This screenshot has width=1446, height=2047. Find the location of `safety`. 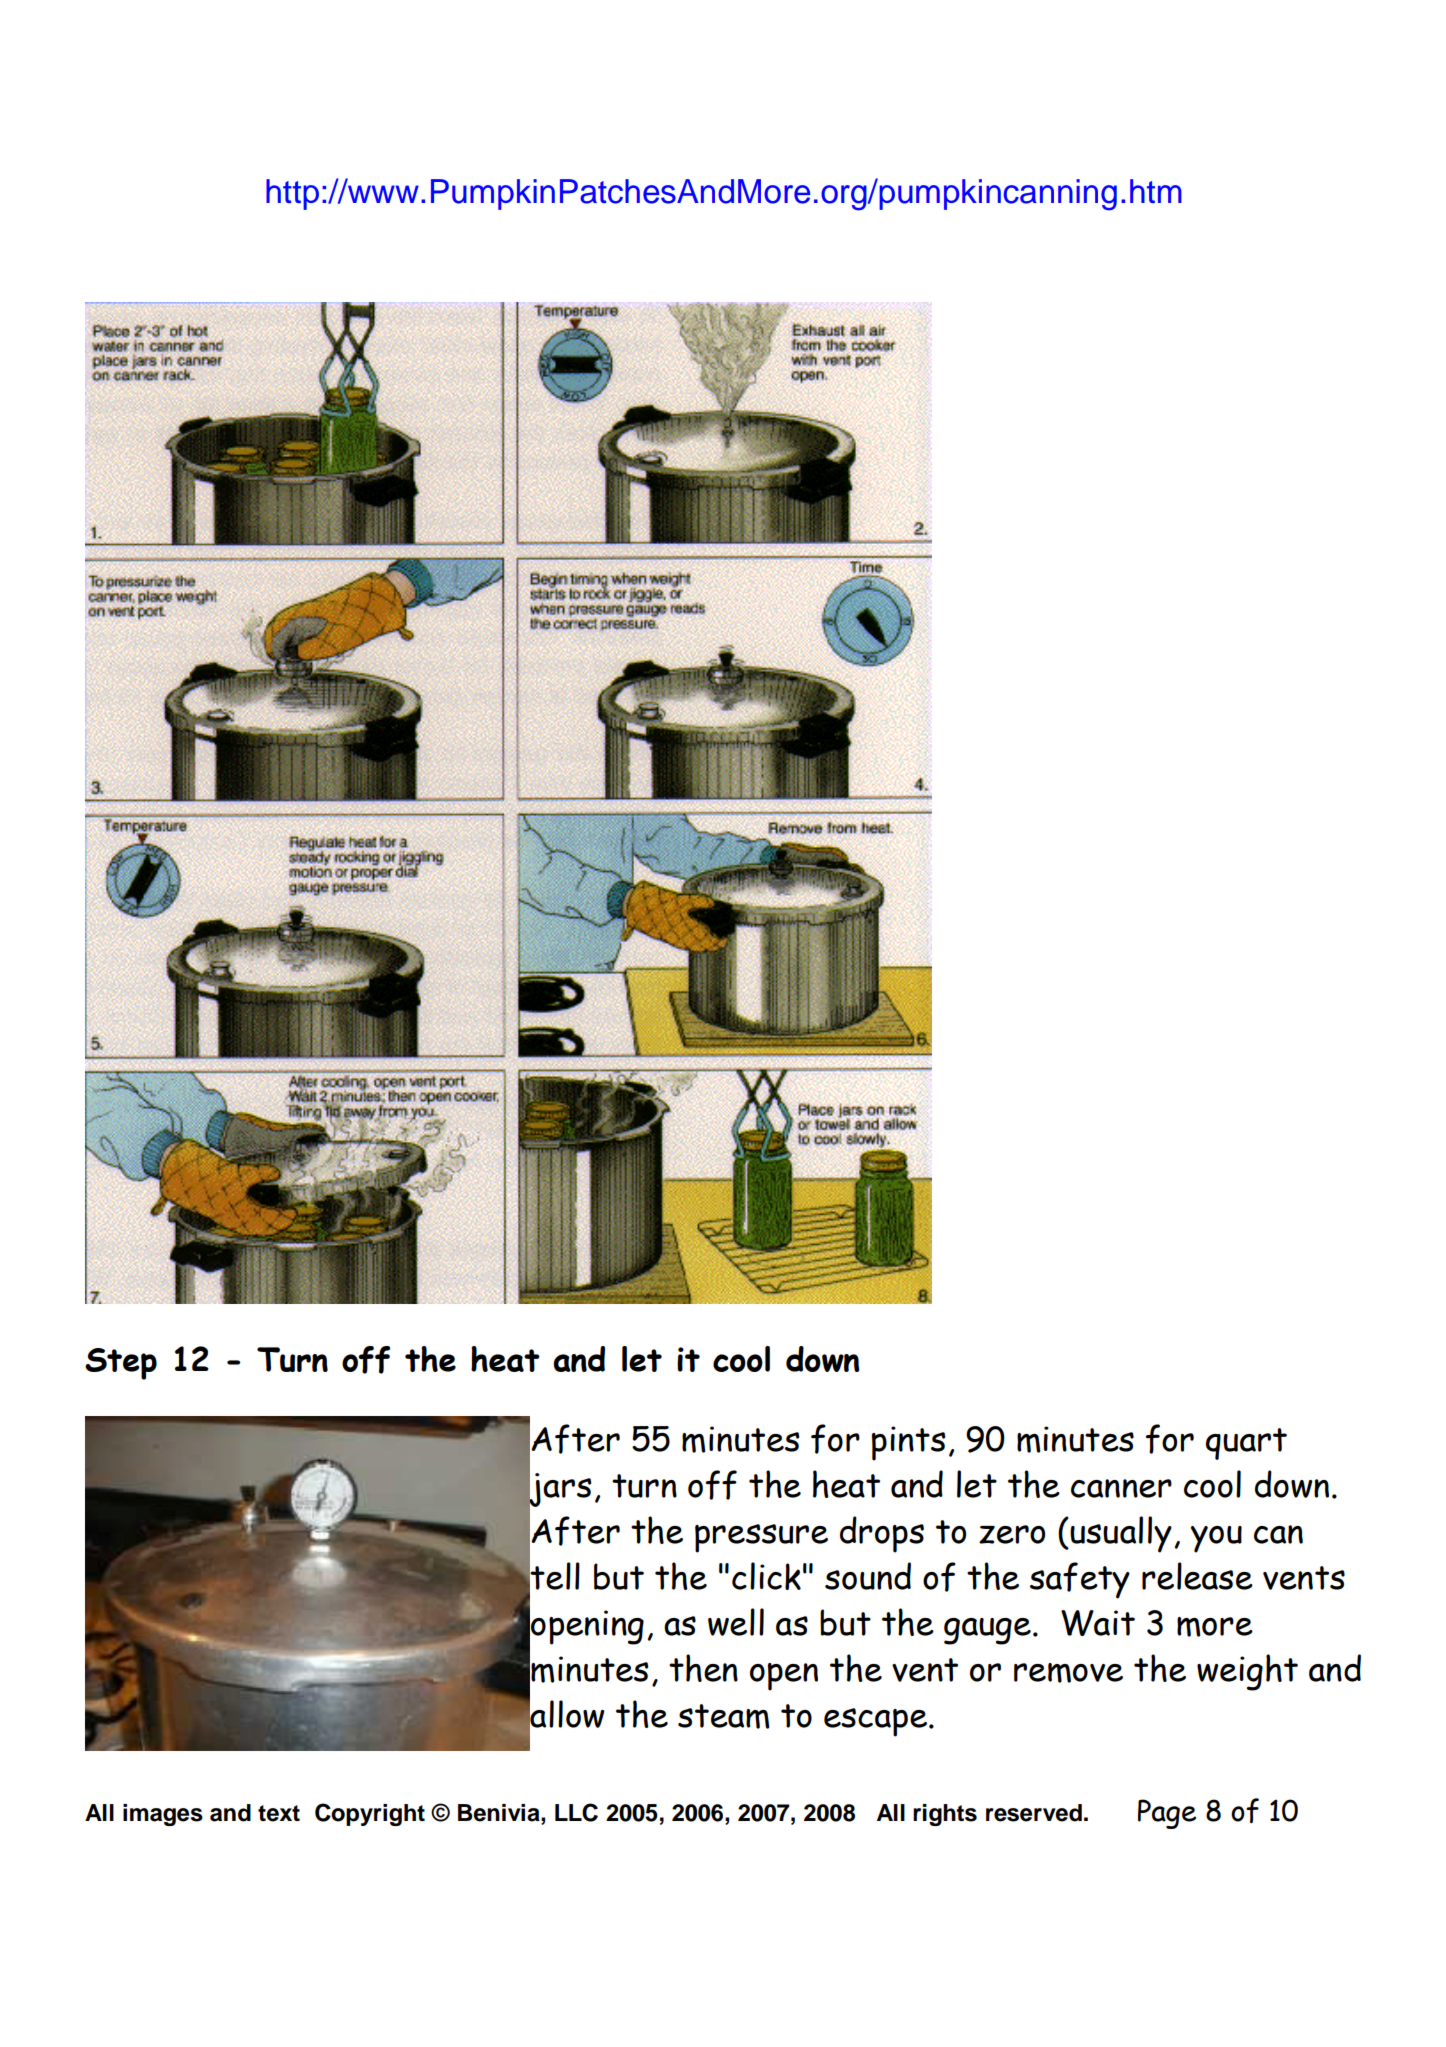

safety is located at coordinates (1080, 1580).
